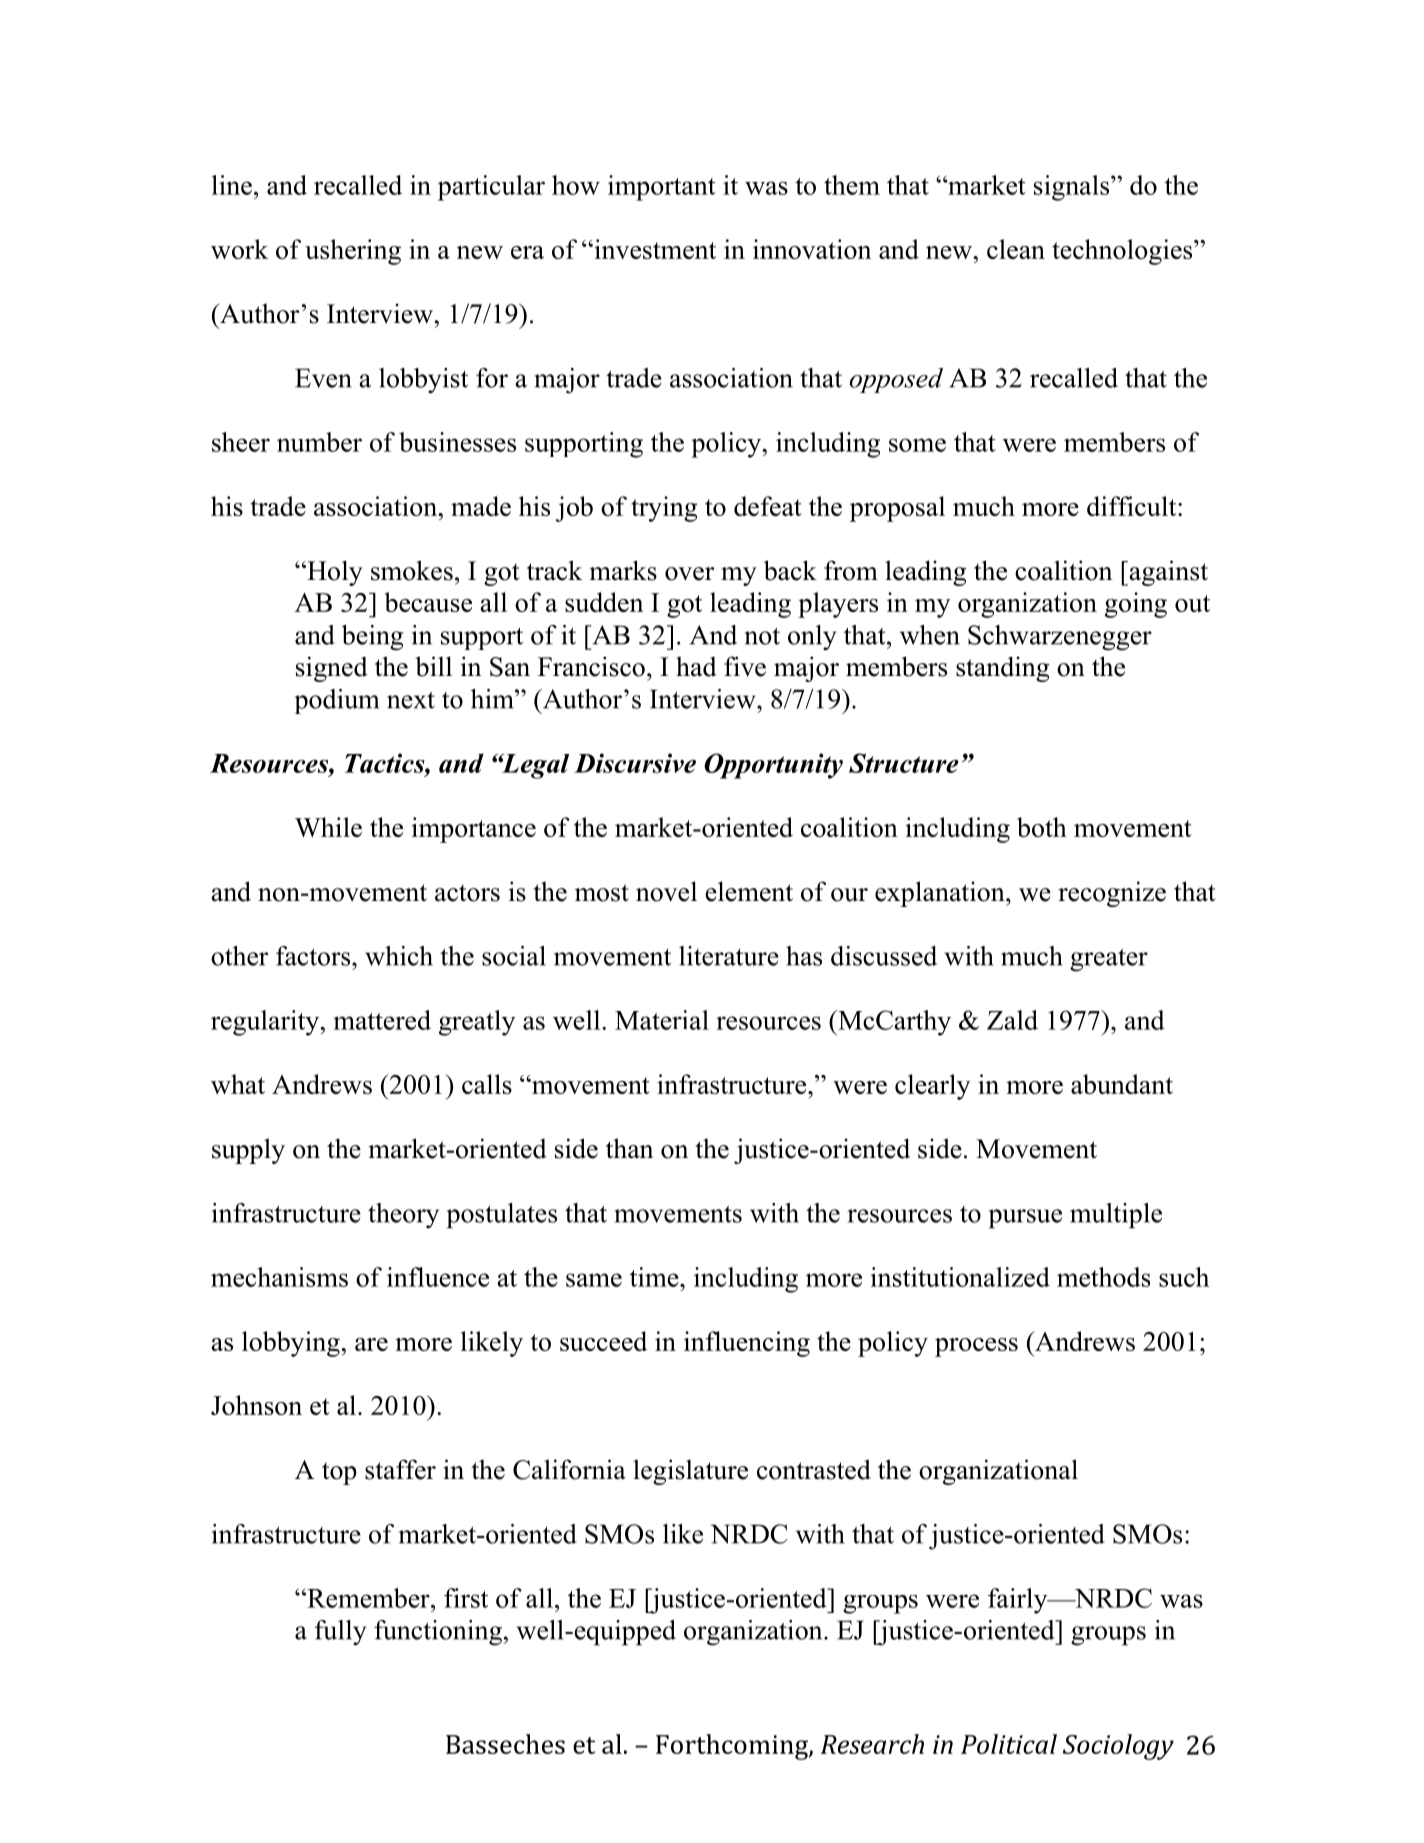  I want to click on fully, so click(340, 1633).
